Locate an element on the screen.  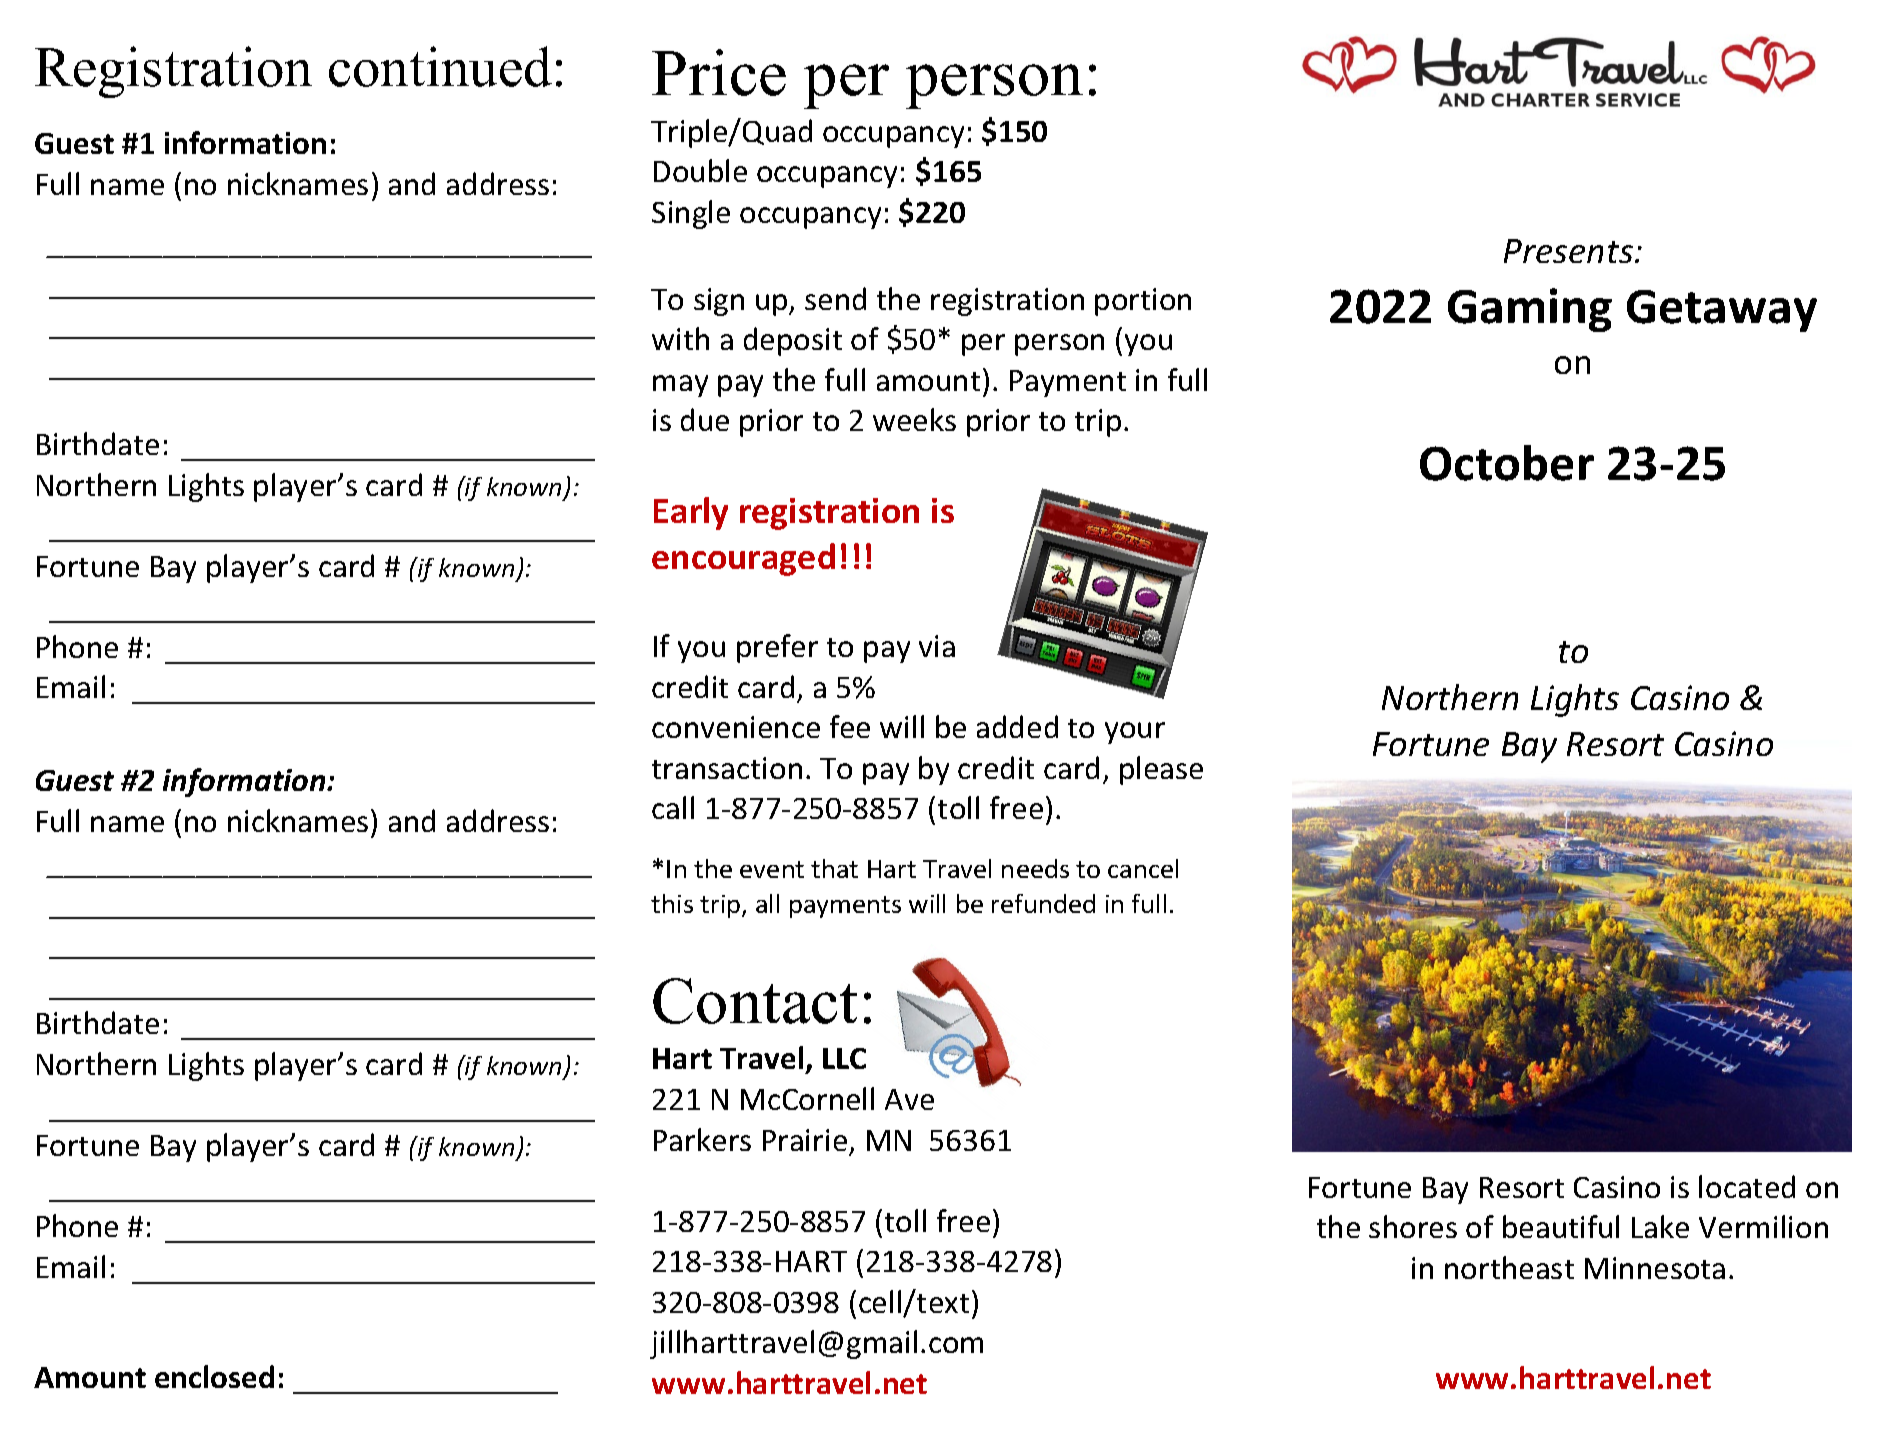
October is located at coordinates (1507, 463).
